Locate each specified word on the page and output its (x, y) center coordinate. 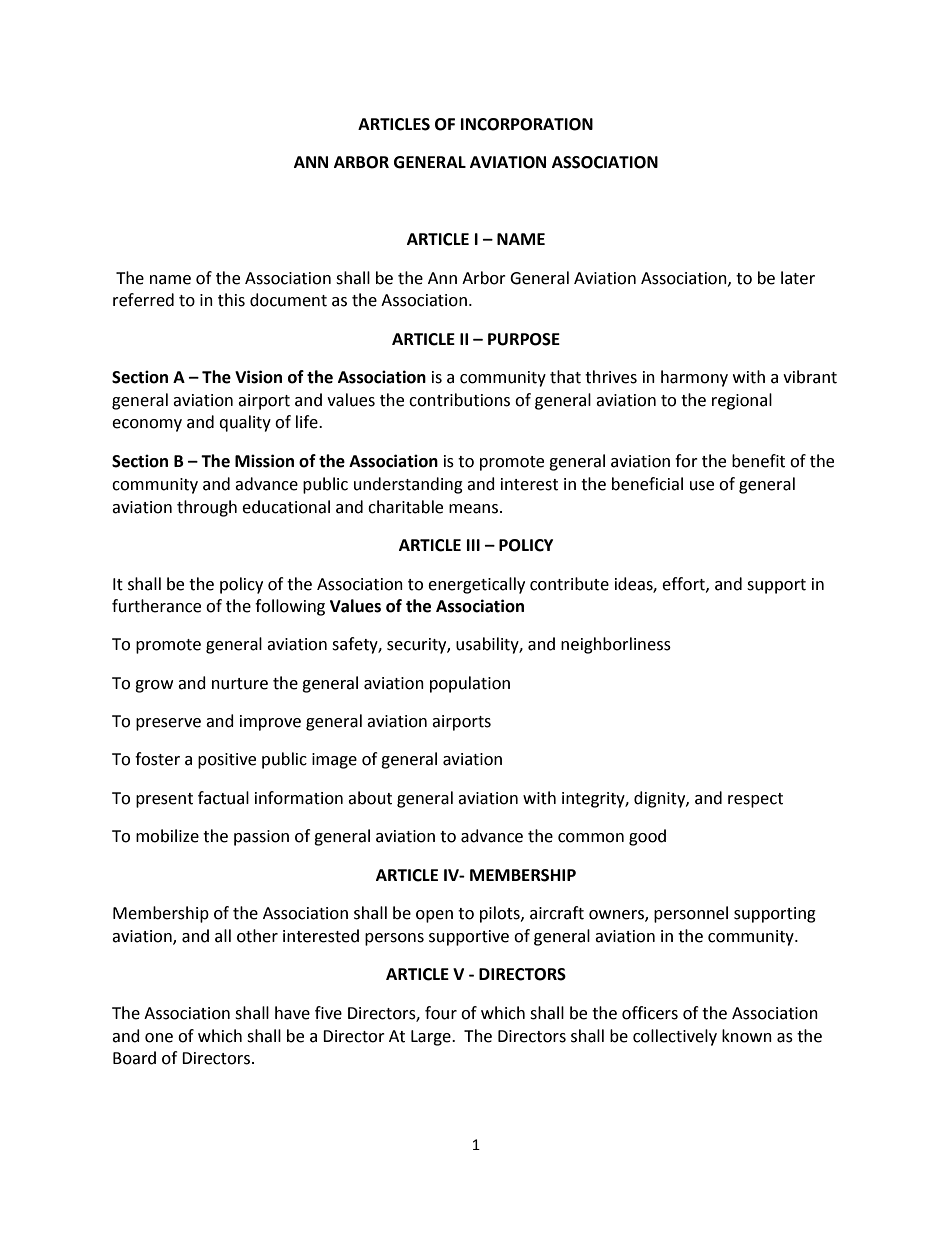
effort (684, 584)
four (441, 1013)
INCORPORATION (527, 124)
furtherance (156, 606)
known (747, 1036)
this (231, 300)
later (798, 278)
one (159, 1038)
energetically (476, 585)
